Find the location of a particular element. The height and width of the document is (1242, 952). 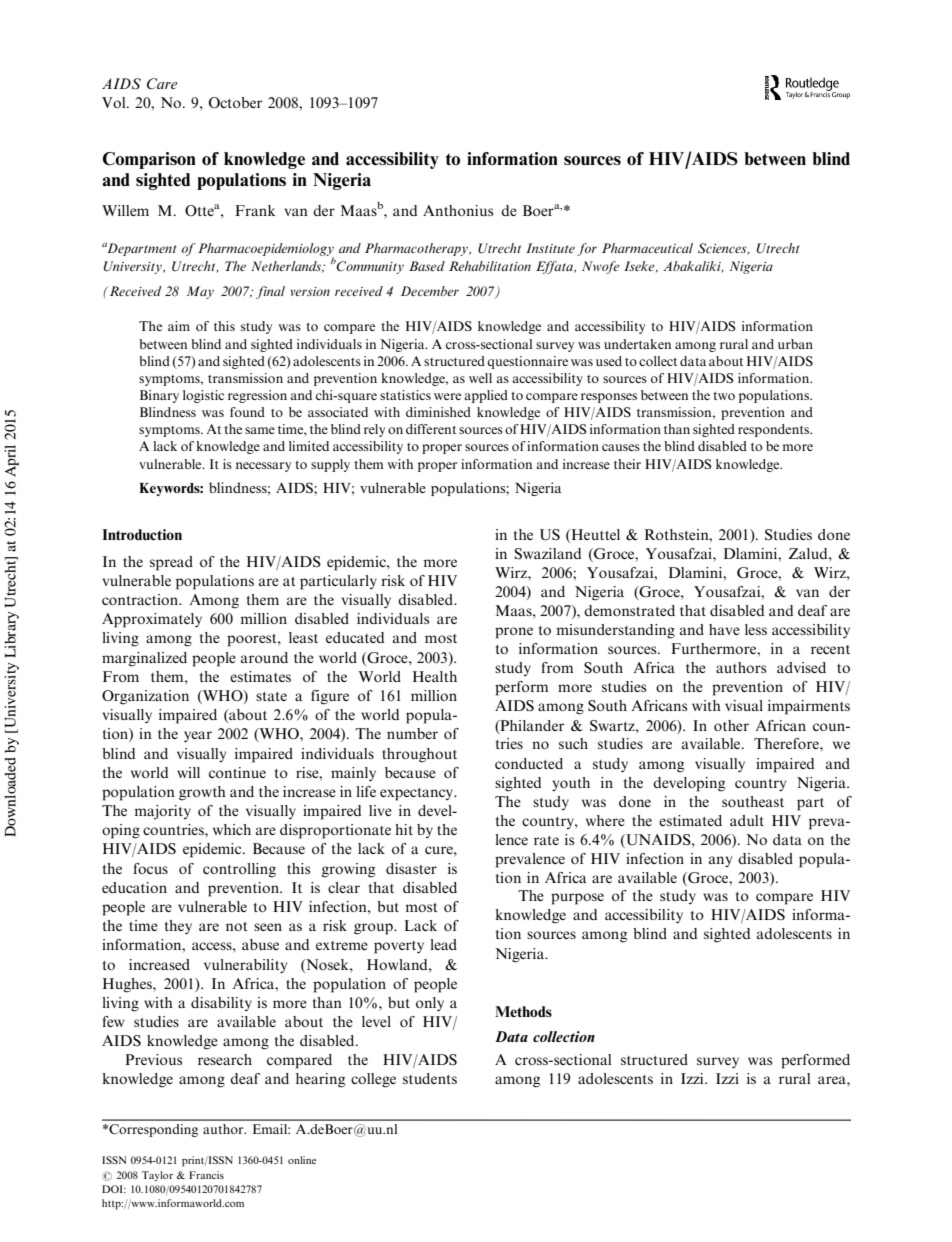

less is located at coordinates (756, 629).
